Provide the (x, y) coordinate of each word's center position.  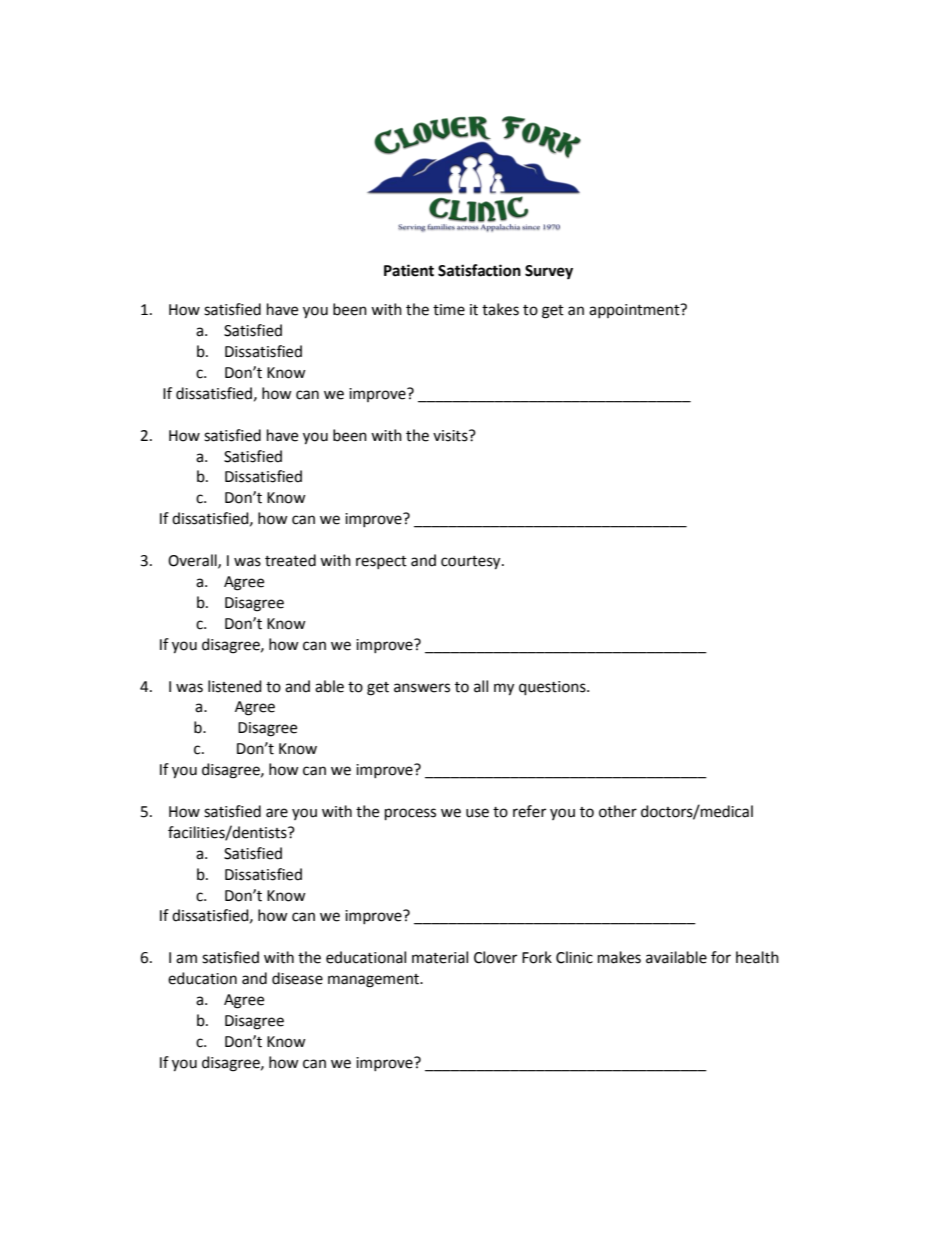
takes (500, 309)
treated (290, 560)
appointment (635, 311)
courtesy (472, 563)
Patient (409, 270)
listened (235, 686)
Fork (537, 957)
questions (553, 688)
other (618, 811)
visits (451, 436)
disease (297, 978)
